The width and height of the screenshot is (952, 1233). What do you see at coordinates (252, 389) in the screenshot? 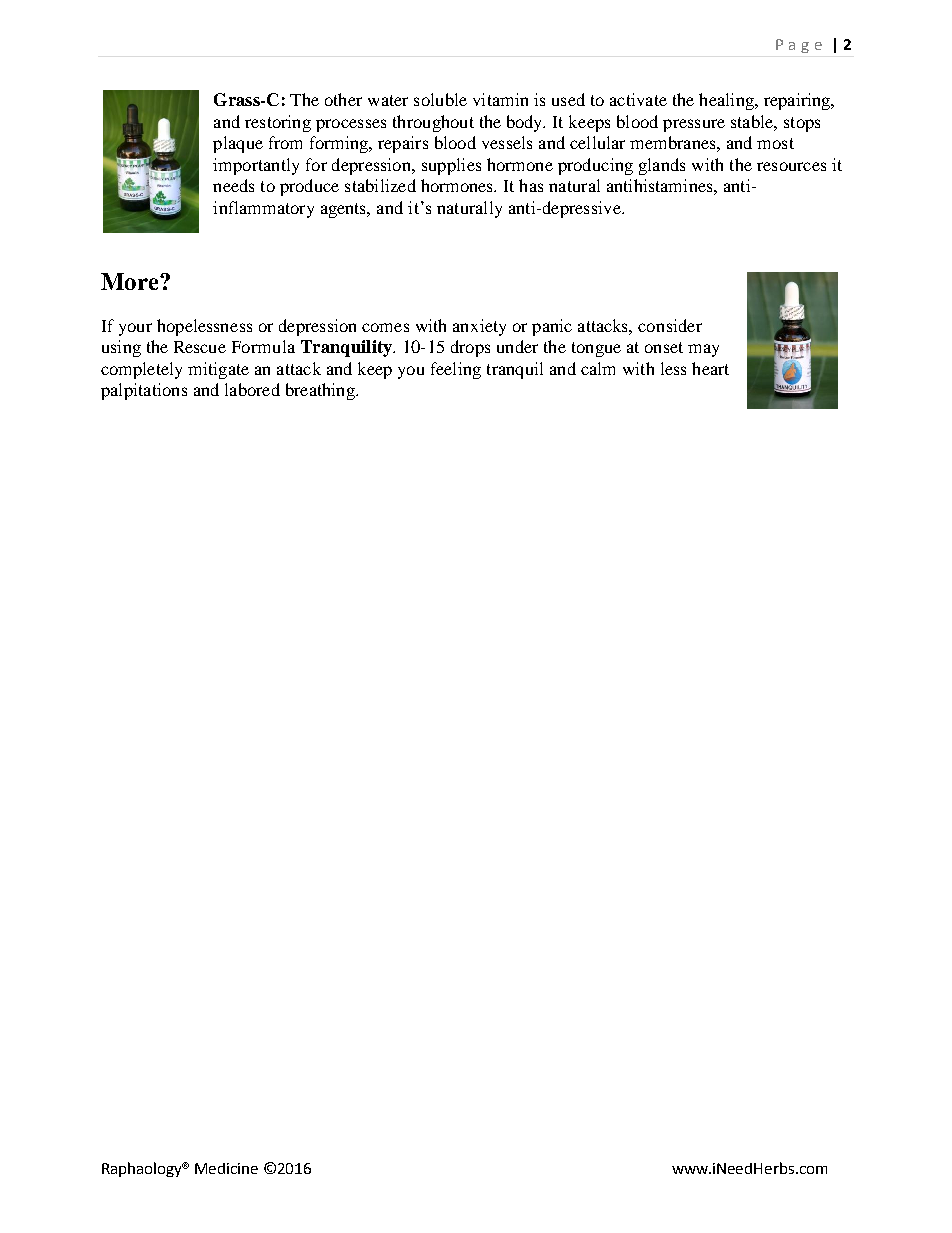
I see `labored` at bounding box center [252, 389].
